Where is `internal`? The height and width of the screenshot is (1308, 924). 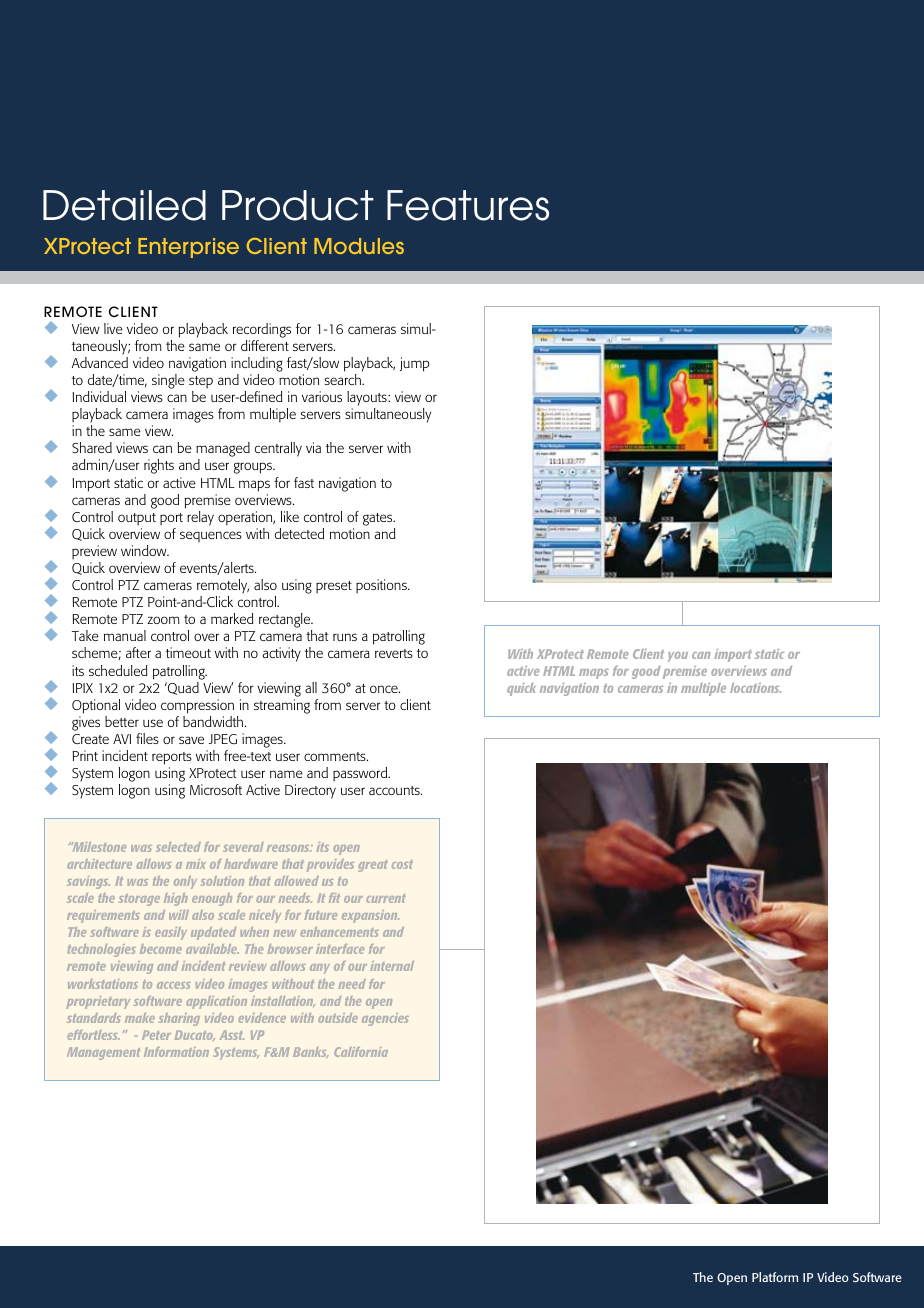 internal is located at coordinates (392, 966).
